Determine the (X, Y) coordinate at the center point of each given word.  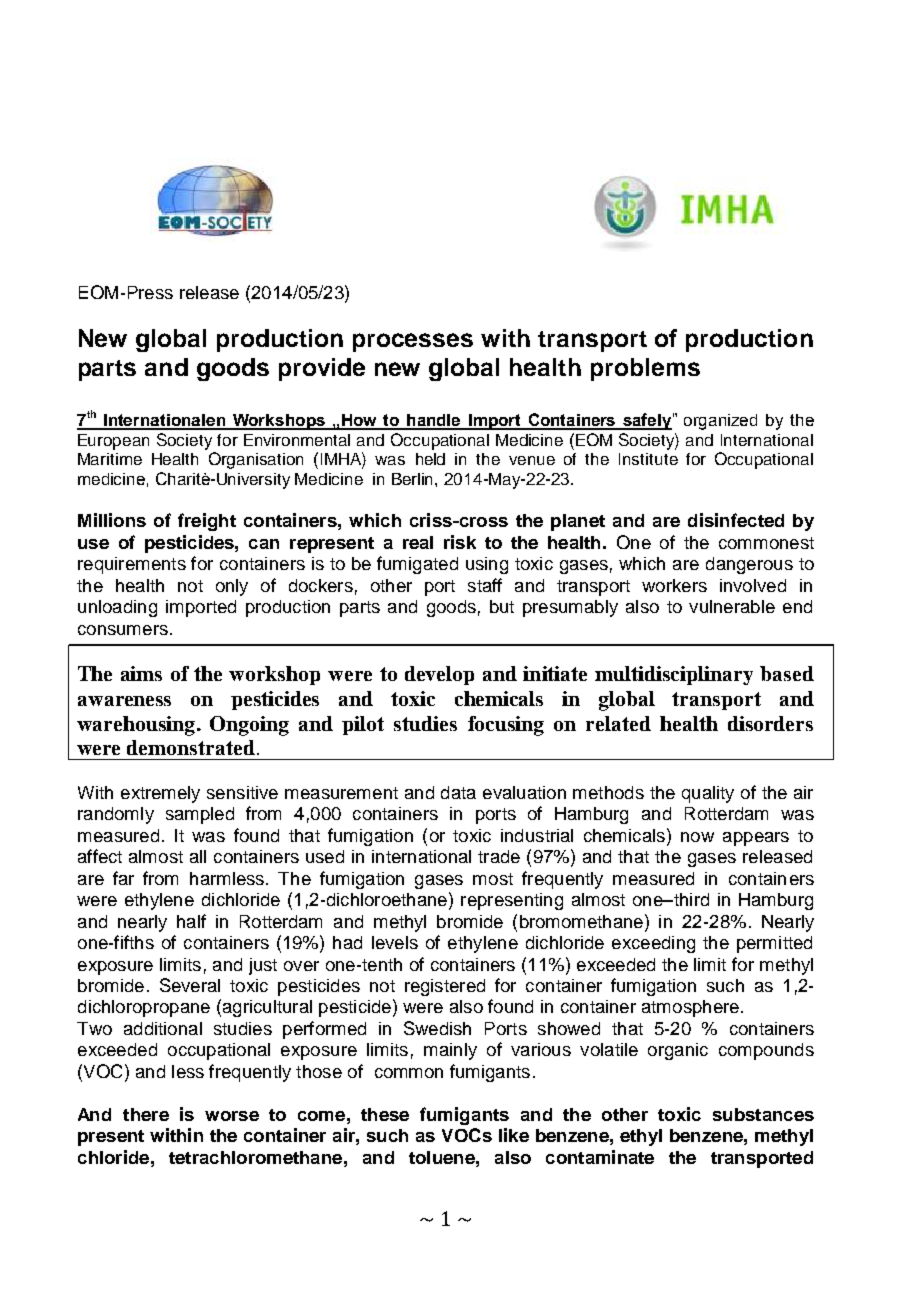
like (514, 1135)
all (198, 856)
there (146, 1114)
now (697, 837)
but (502, 606)
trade (499, 856)
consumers (123, 630)
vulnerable (732, 606)
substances (763, 1114)
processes (413, 342)
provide (322, 369)
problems (645, 369)
